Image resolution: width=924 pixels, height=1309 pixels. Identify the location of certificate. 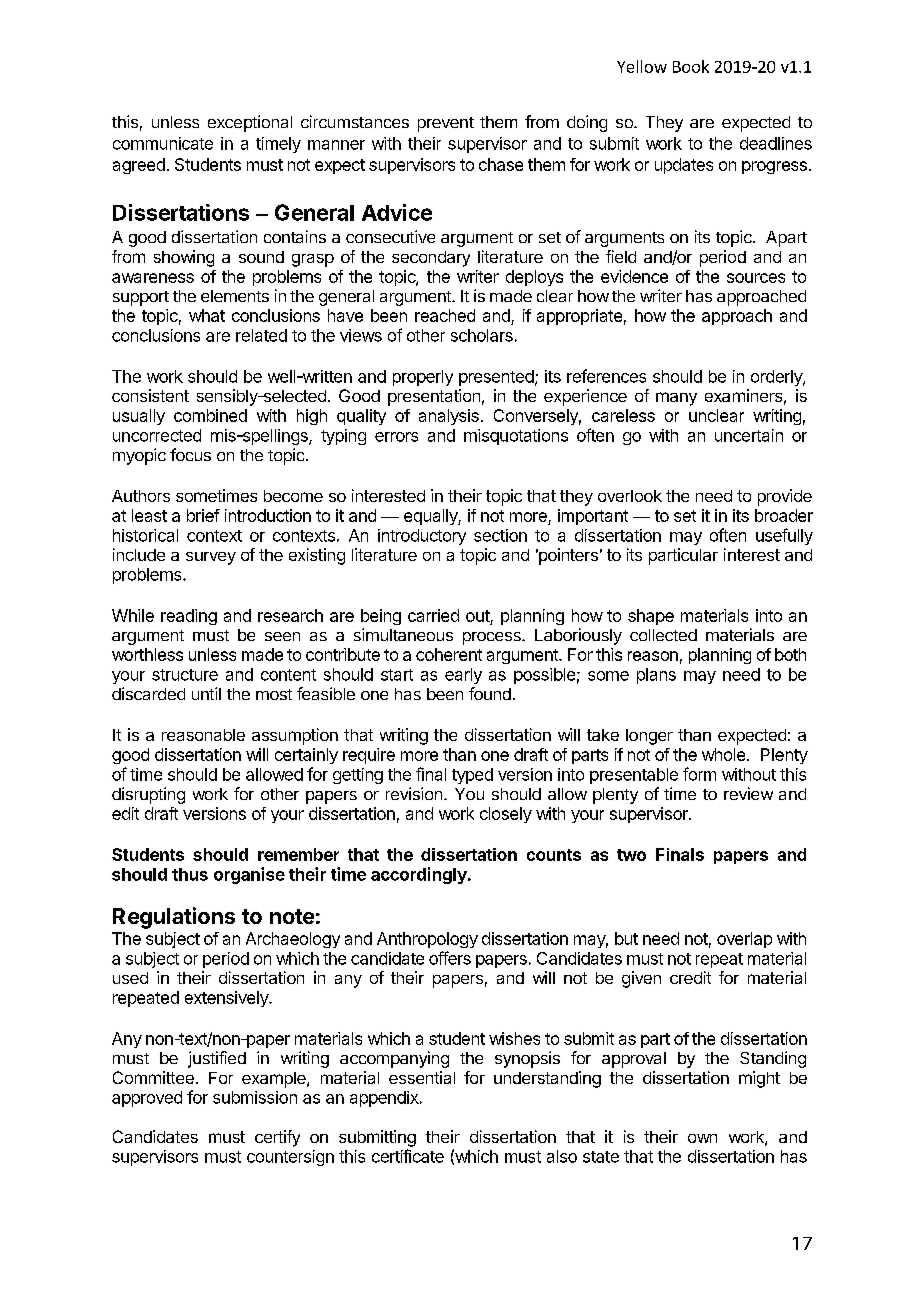
(408, 1156).
